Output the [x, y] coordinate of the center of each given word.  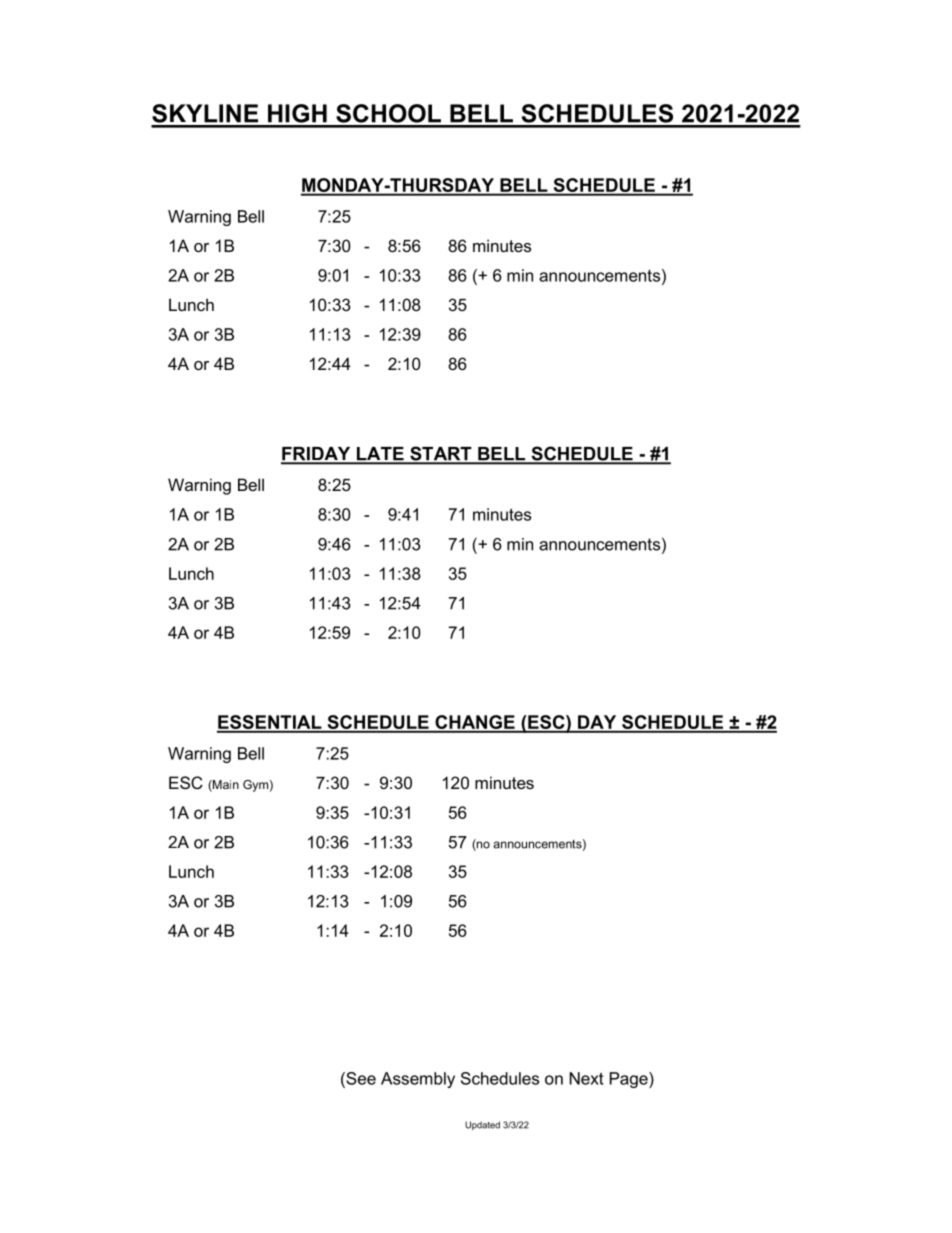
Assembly [418, 1080]
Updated [482, 1125]
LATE [380, 455]
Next [587, 1078]
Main [225, 786]
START [441, 454]
